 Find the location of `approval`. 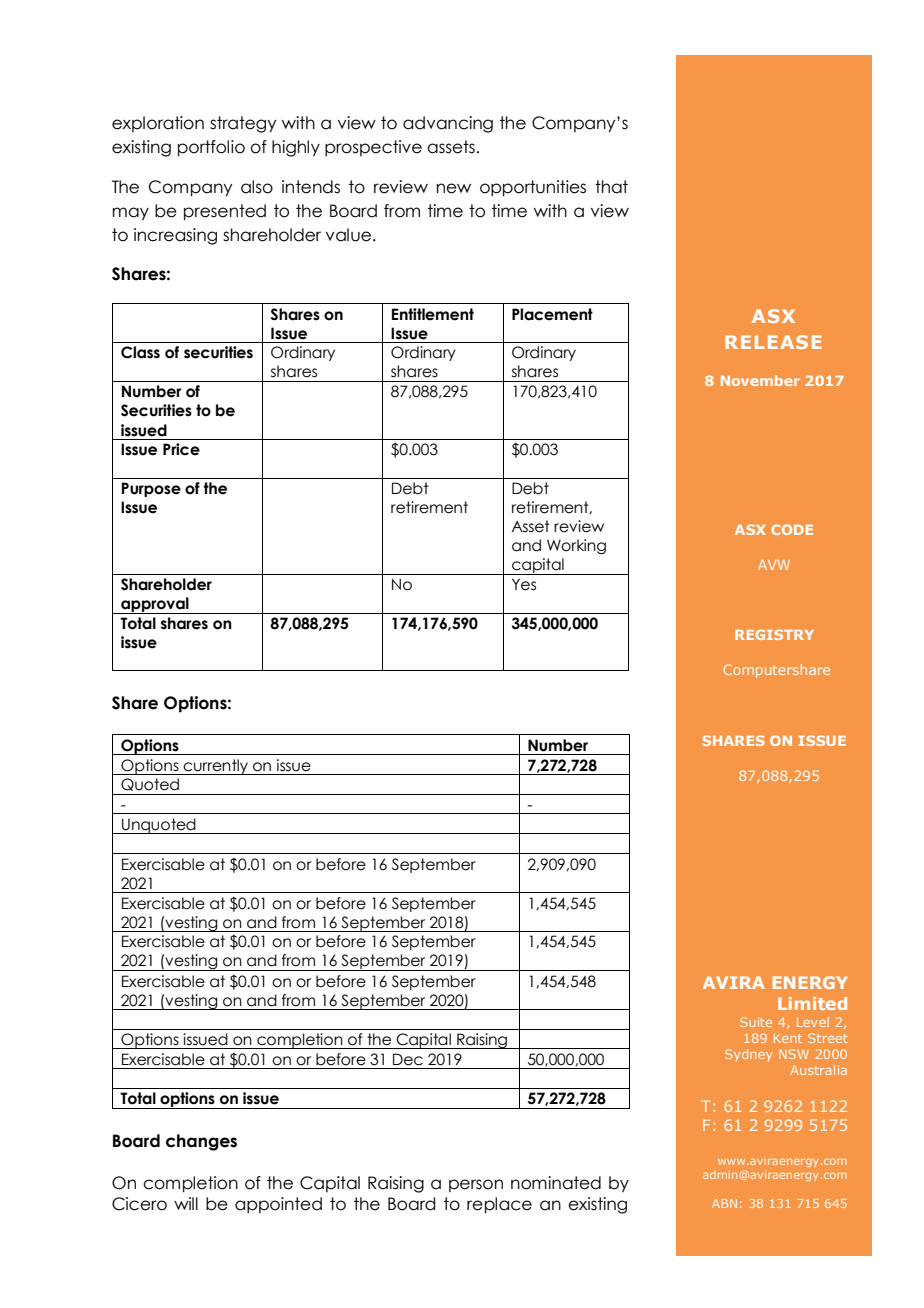

approval is located at coordinates (155, 605).
